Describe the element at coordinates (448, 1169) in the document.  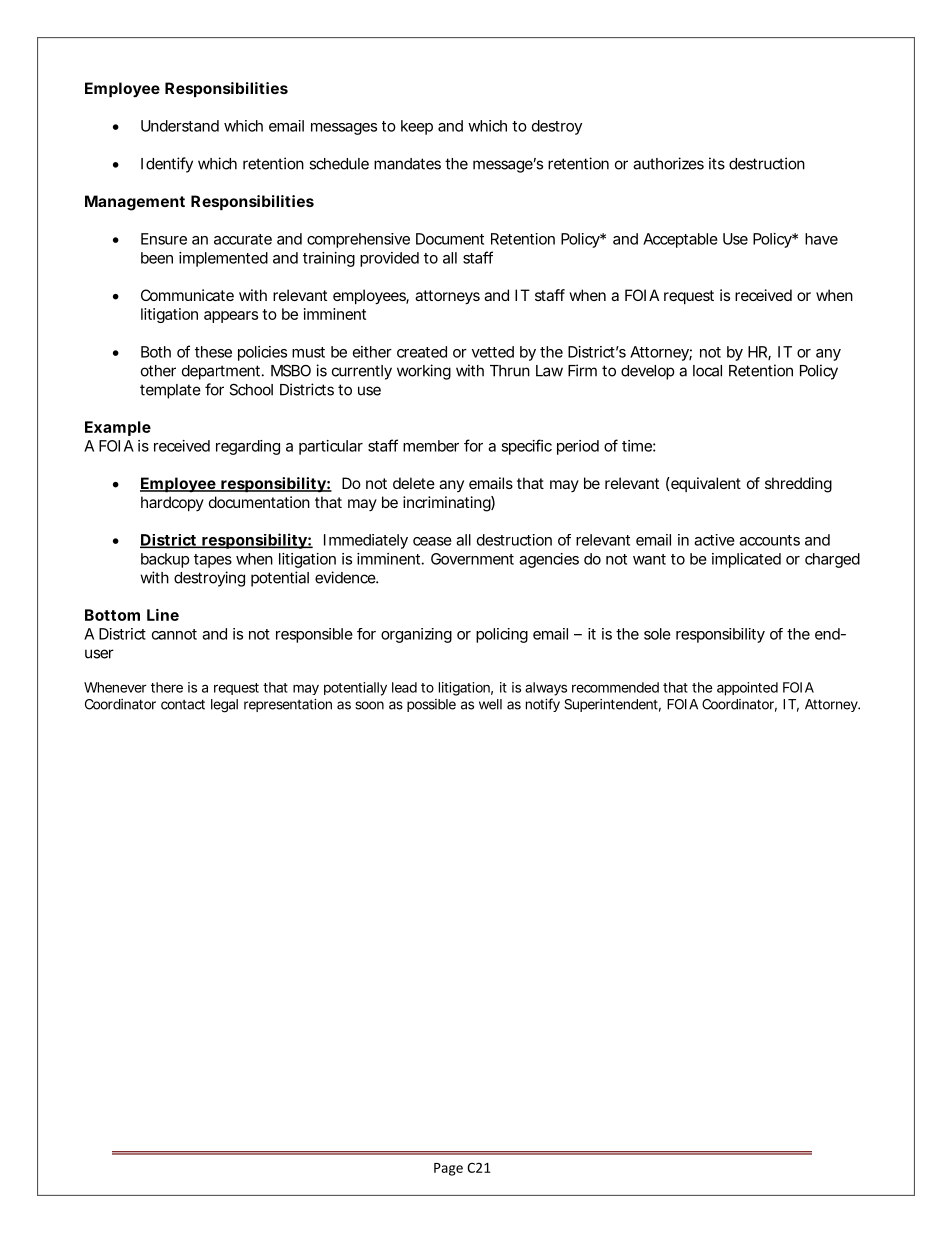
I see `Page` at that location.
